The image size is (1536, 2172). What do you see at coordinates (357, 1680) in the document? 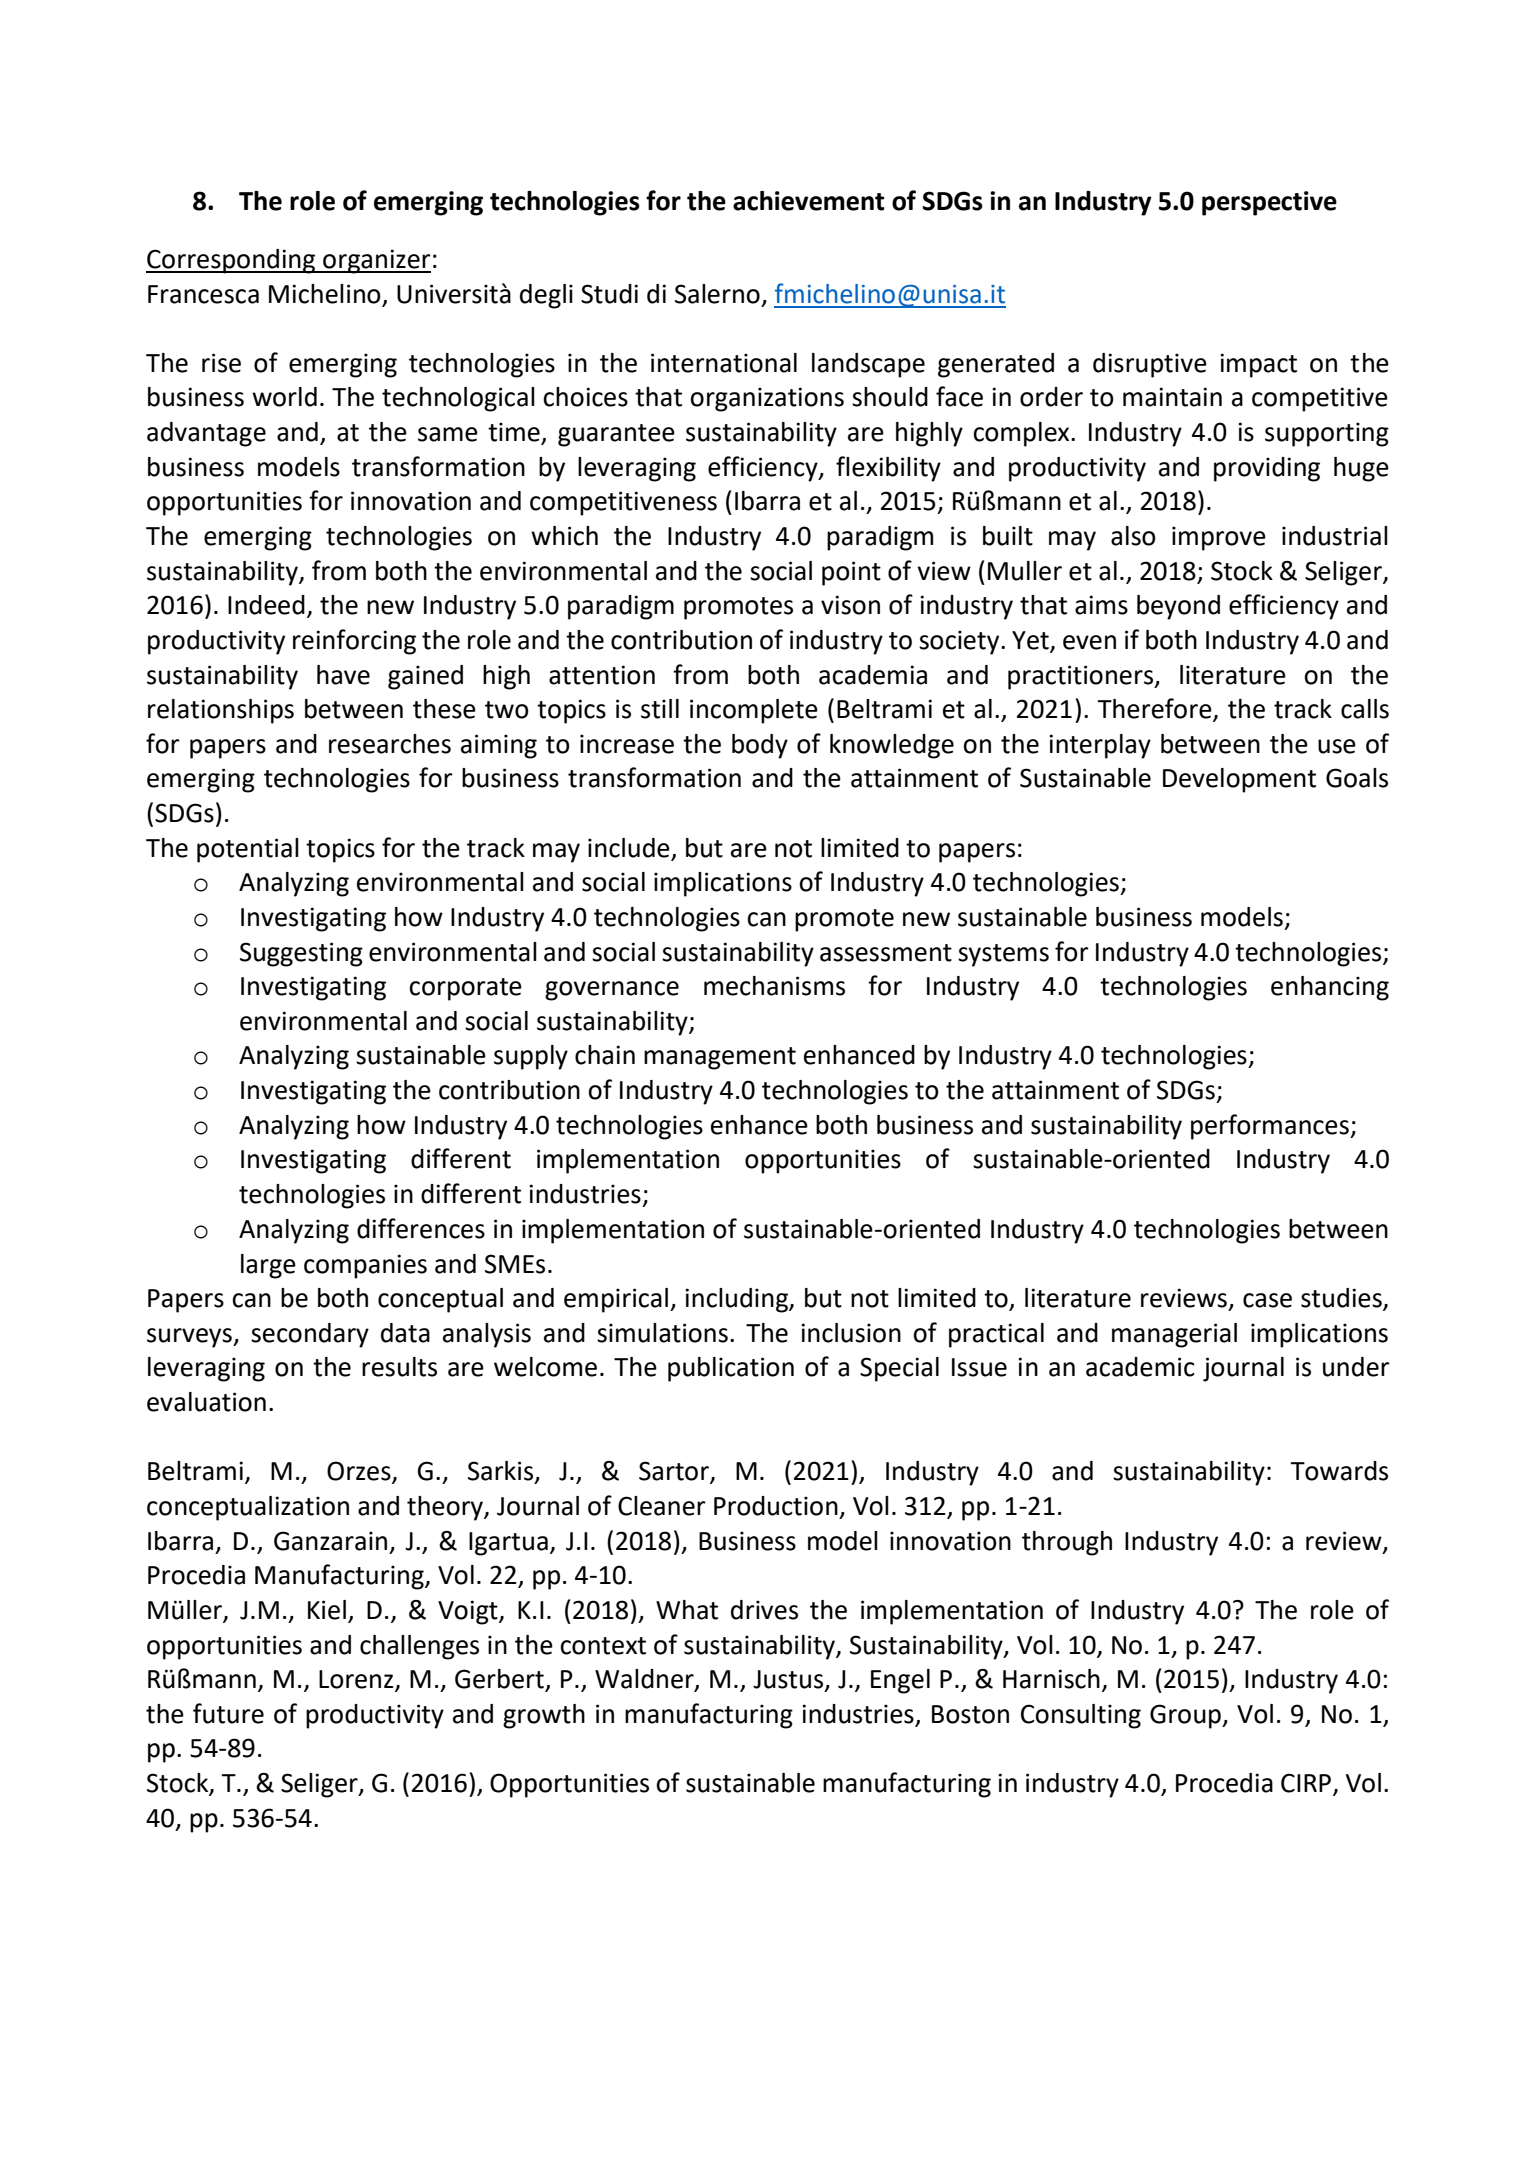
I see `Lorenz` at bounding box center [357, 1680].
